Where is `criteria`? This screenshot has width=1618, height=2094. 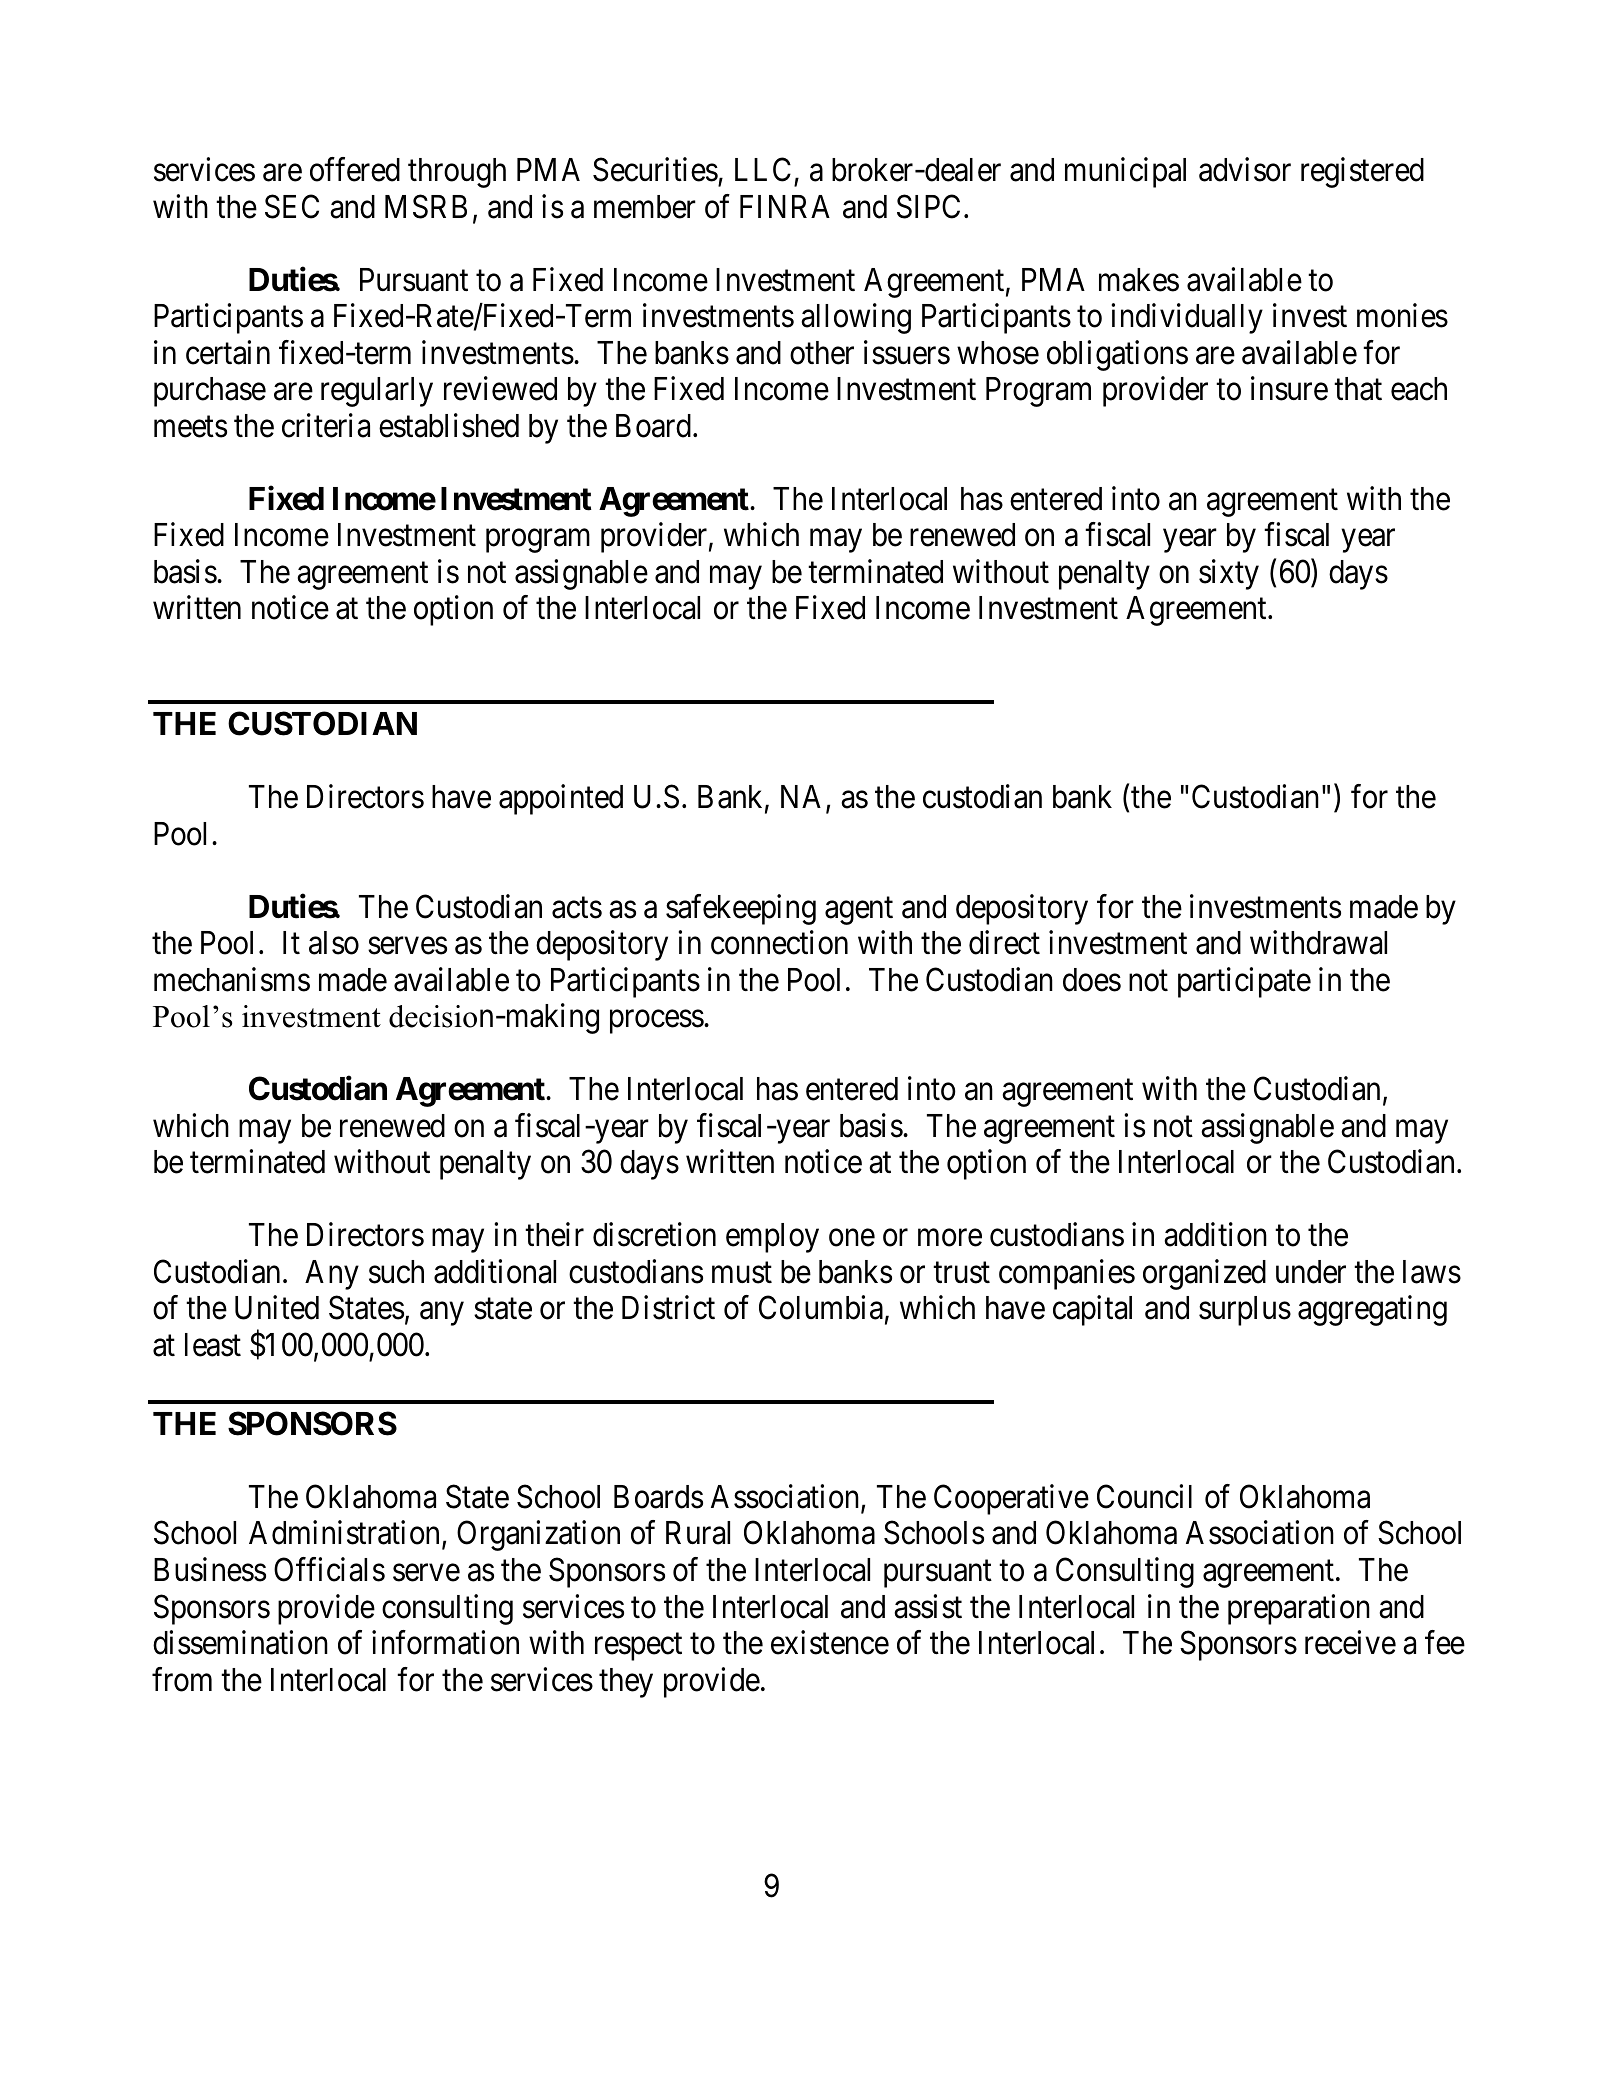
criteria is located at coordinates (326, 425).
